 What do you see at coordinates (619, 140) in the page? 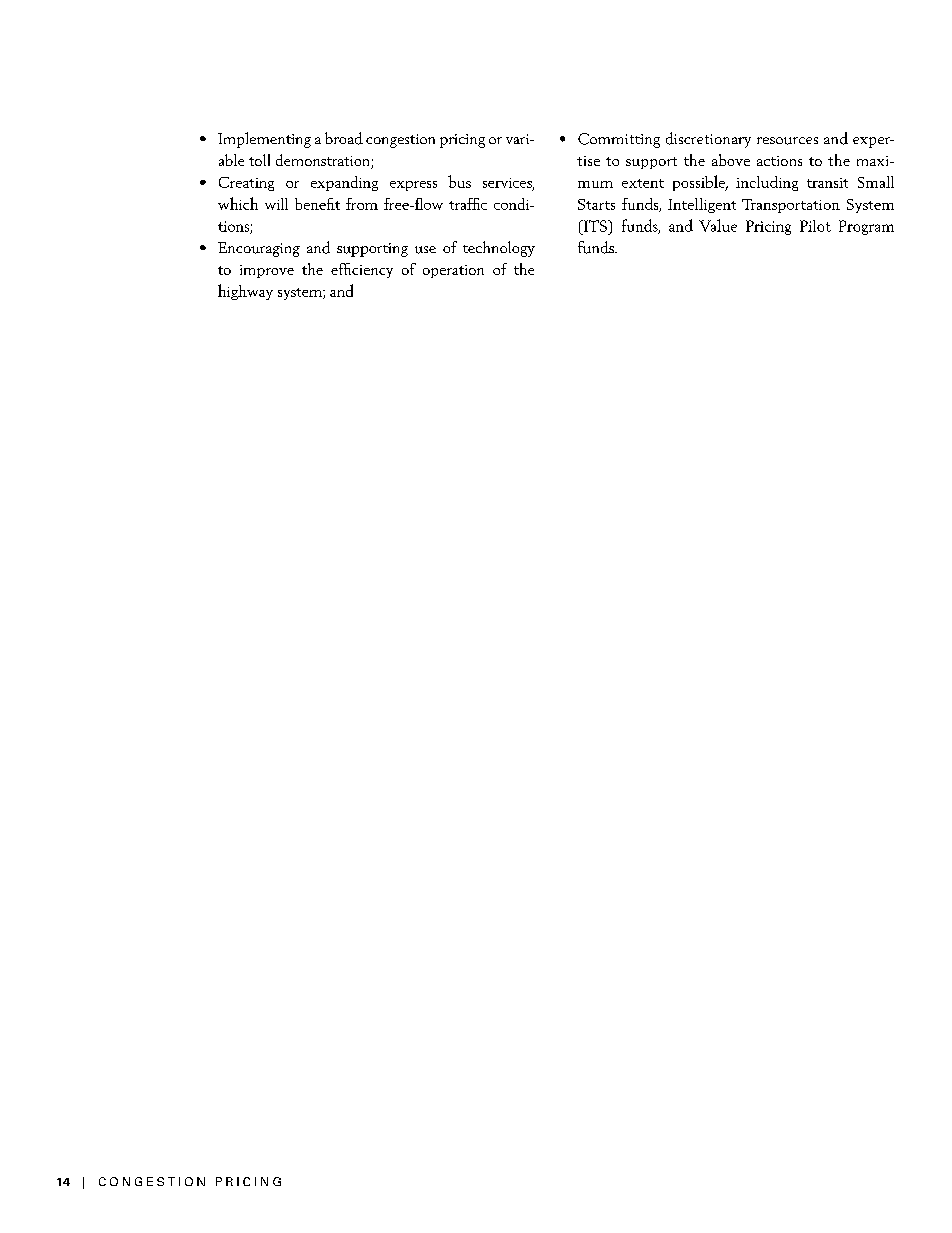
I see `Committing` at bounding box center [619, 140].
